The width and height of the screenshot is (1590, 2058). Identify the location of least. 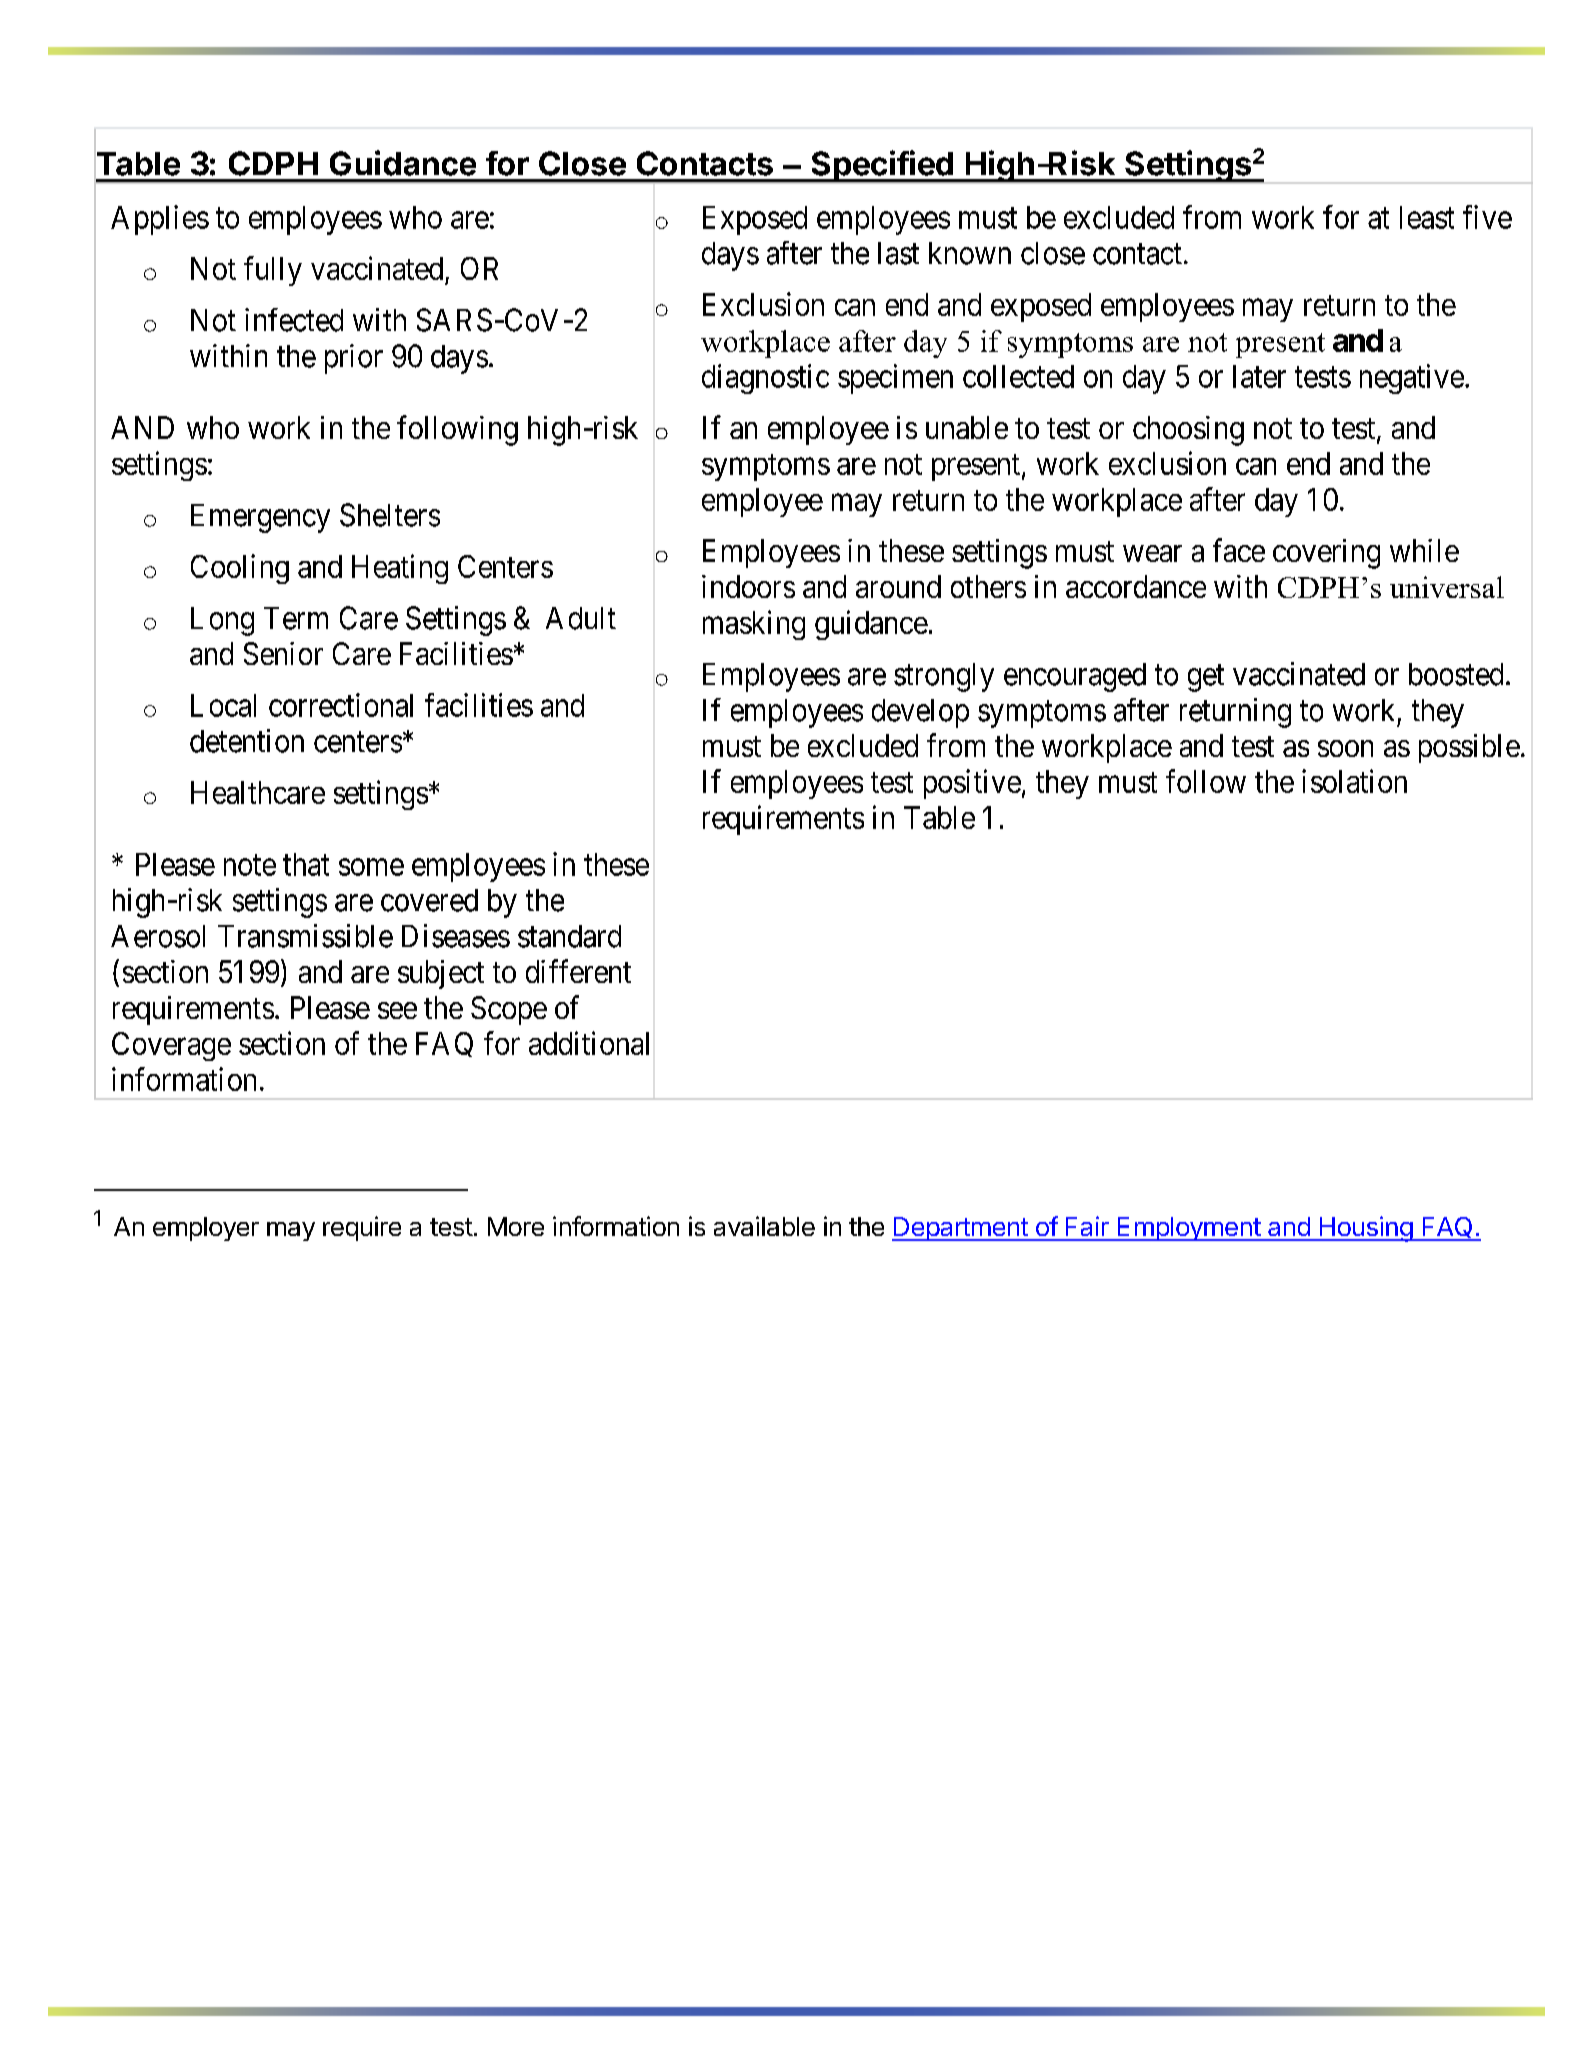
(1427, 217).
